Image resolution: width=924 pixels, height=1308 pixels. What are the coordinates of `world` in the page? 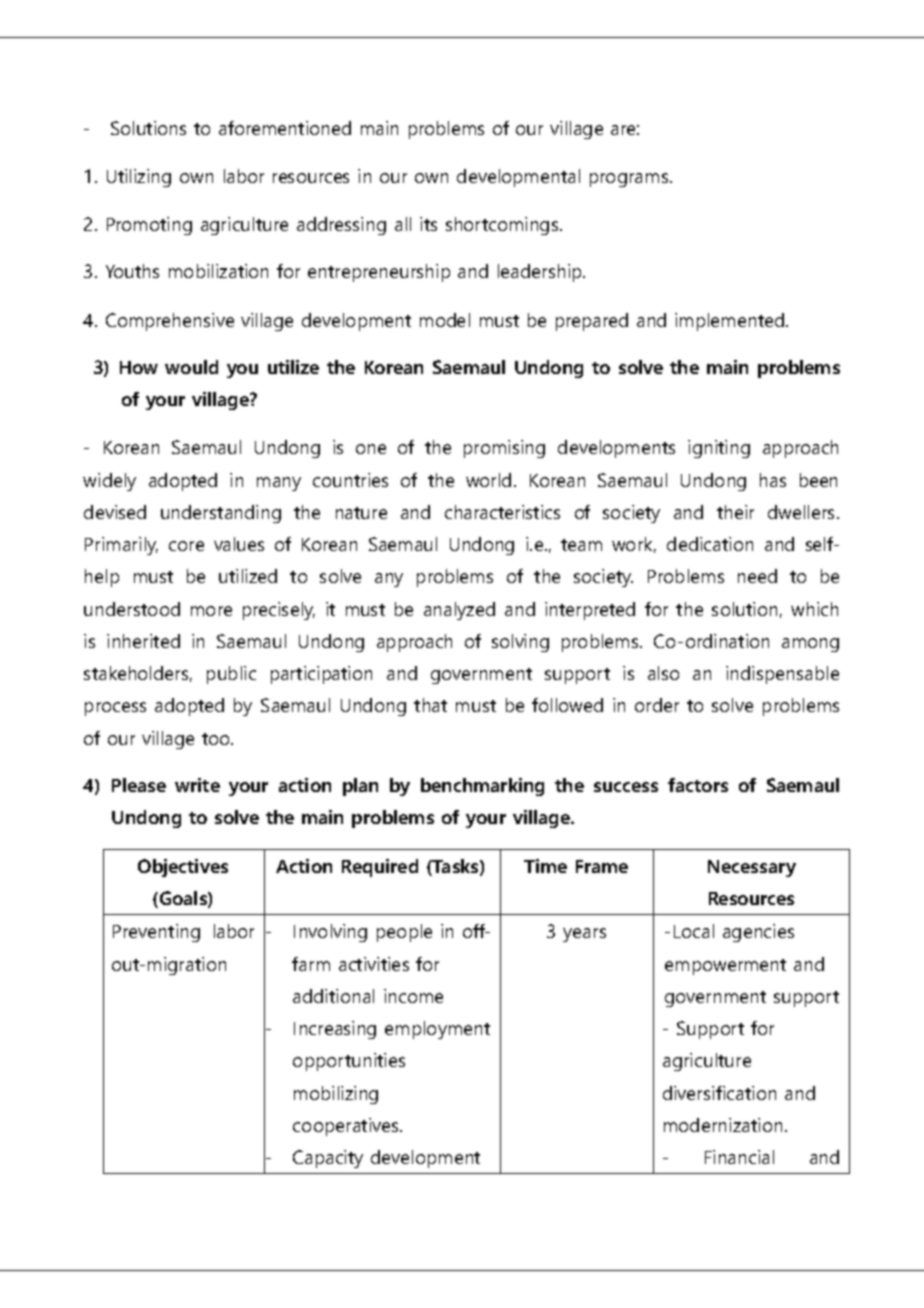 It's located at (488, 480).
